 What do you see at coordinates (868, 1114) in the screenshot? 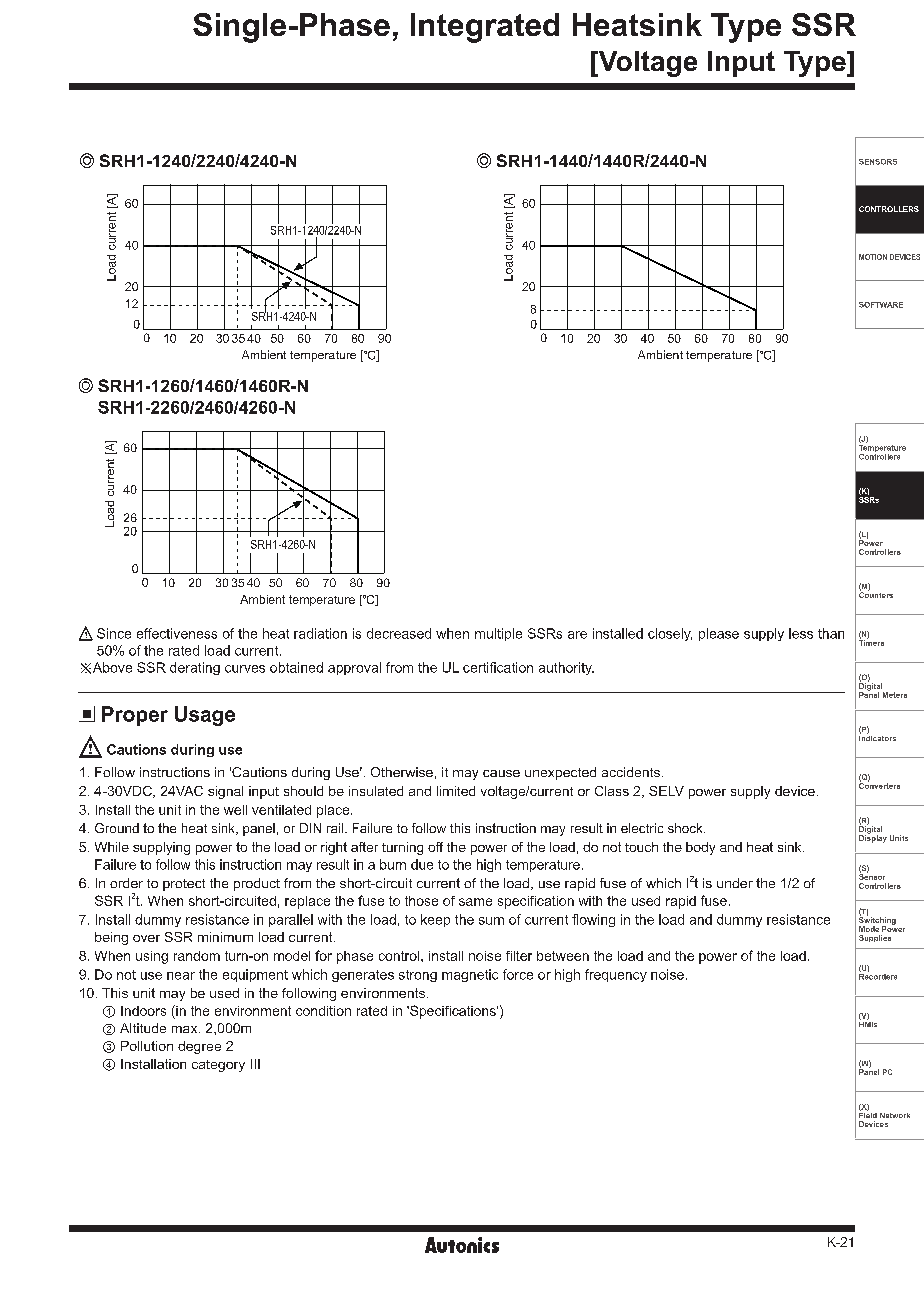
I see `Field` at bounding box center [868, 1114].
